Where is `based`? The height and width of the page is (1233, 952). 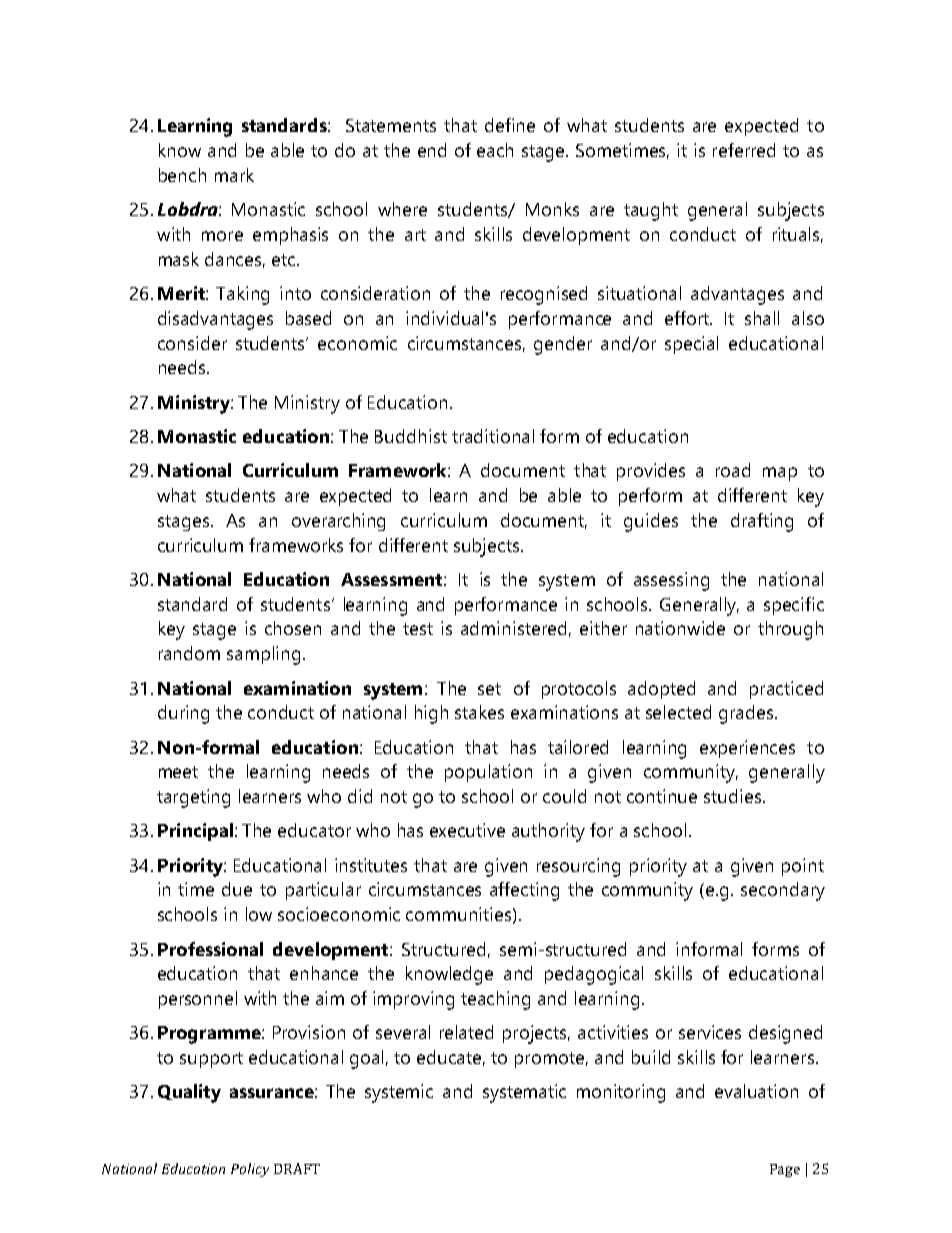 based is located at coordinates (308, 318).
